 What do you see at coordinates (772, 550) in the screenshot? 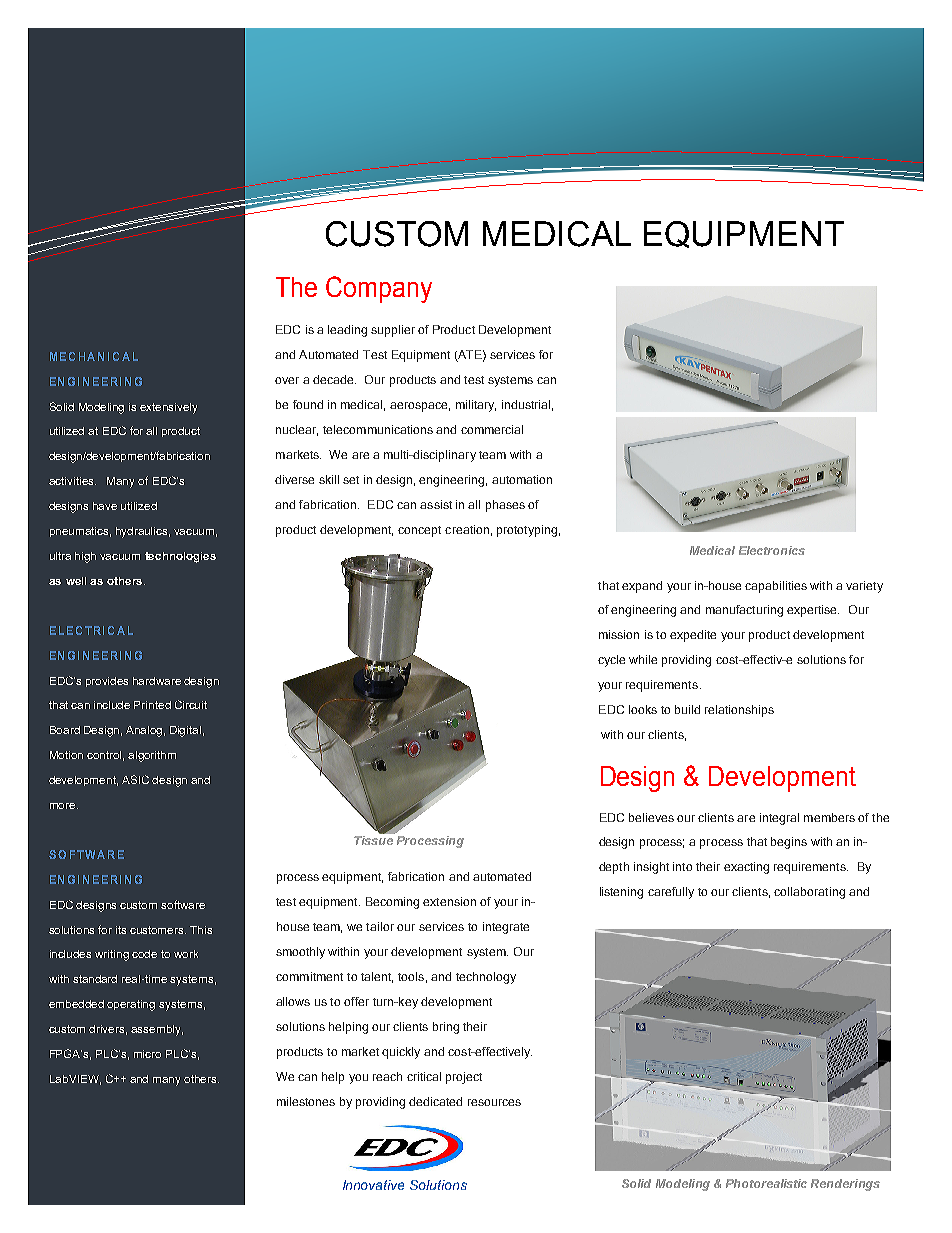
I see `Electronics` at bounding box center [772, 550].
